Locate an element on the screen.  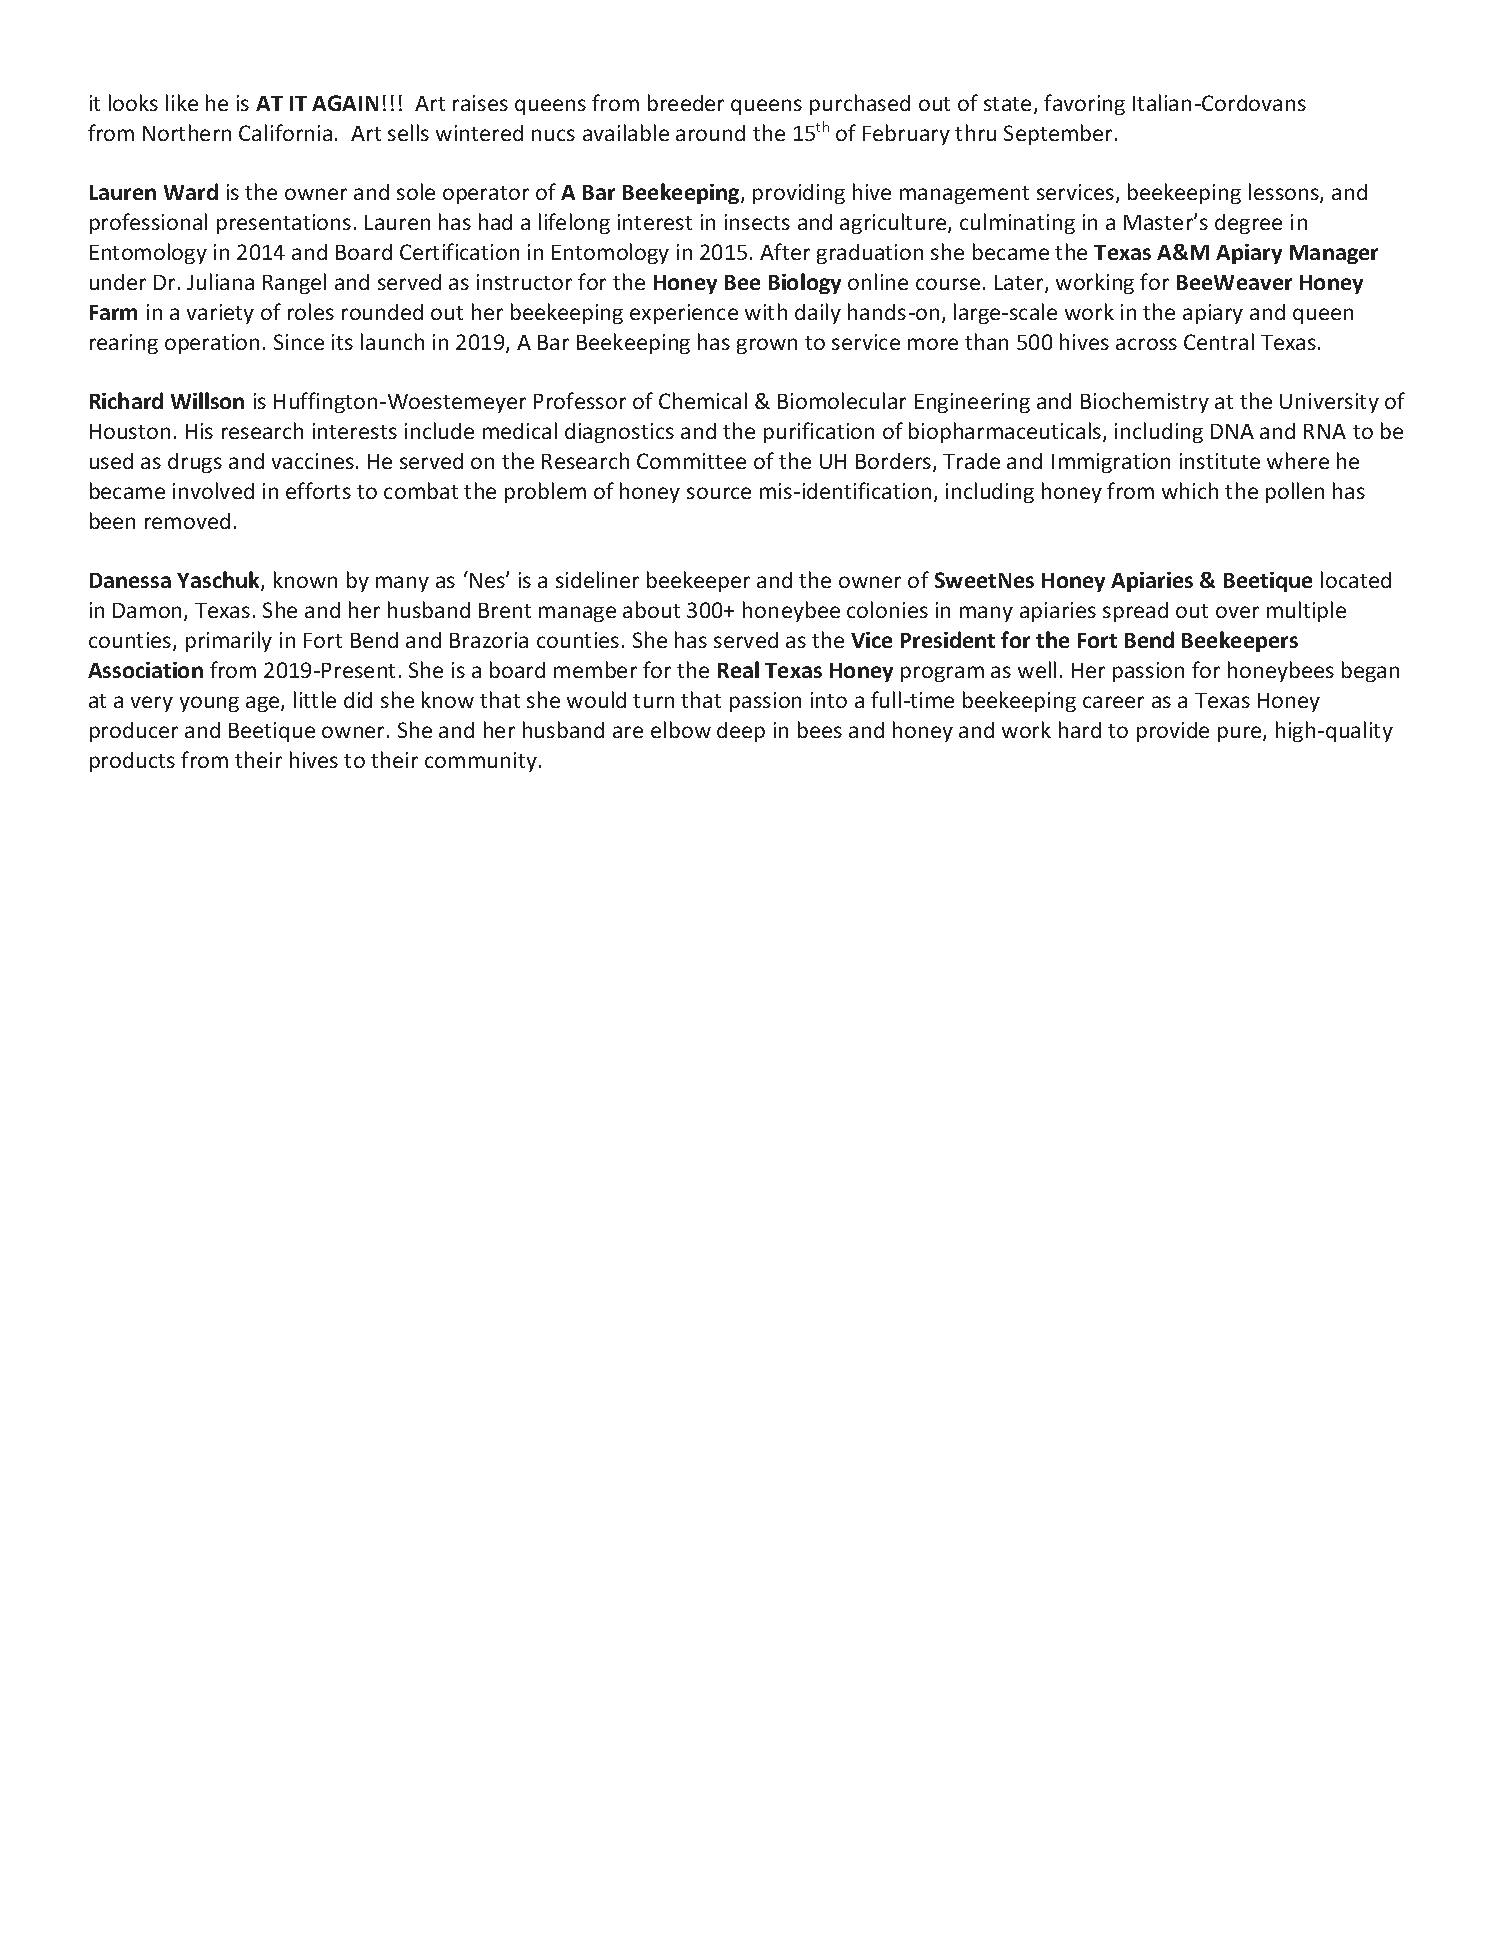
His is located at coordinates (199, 431).
